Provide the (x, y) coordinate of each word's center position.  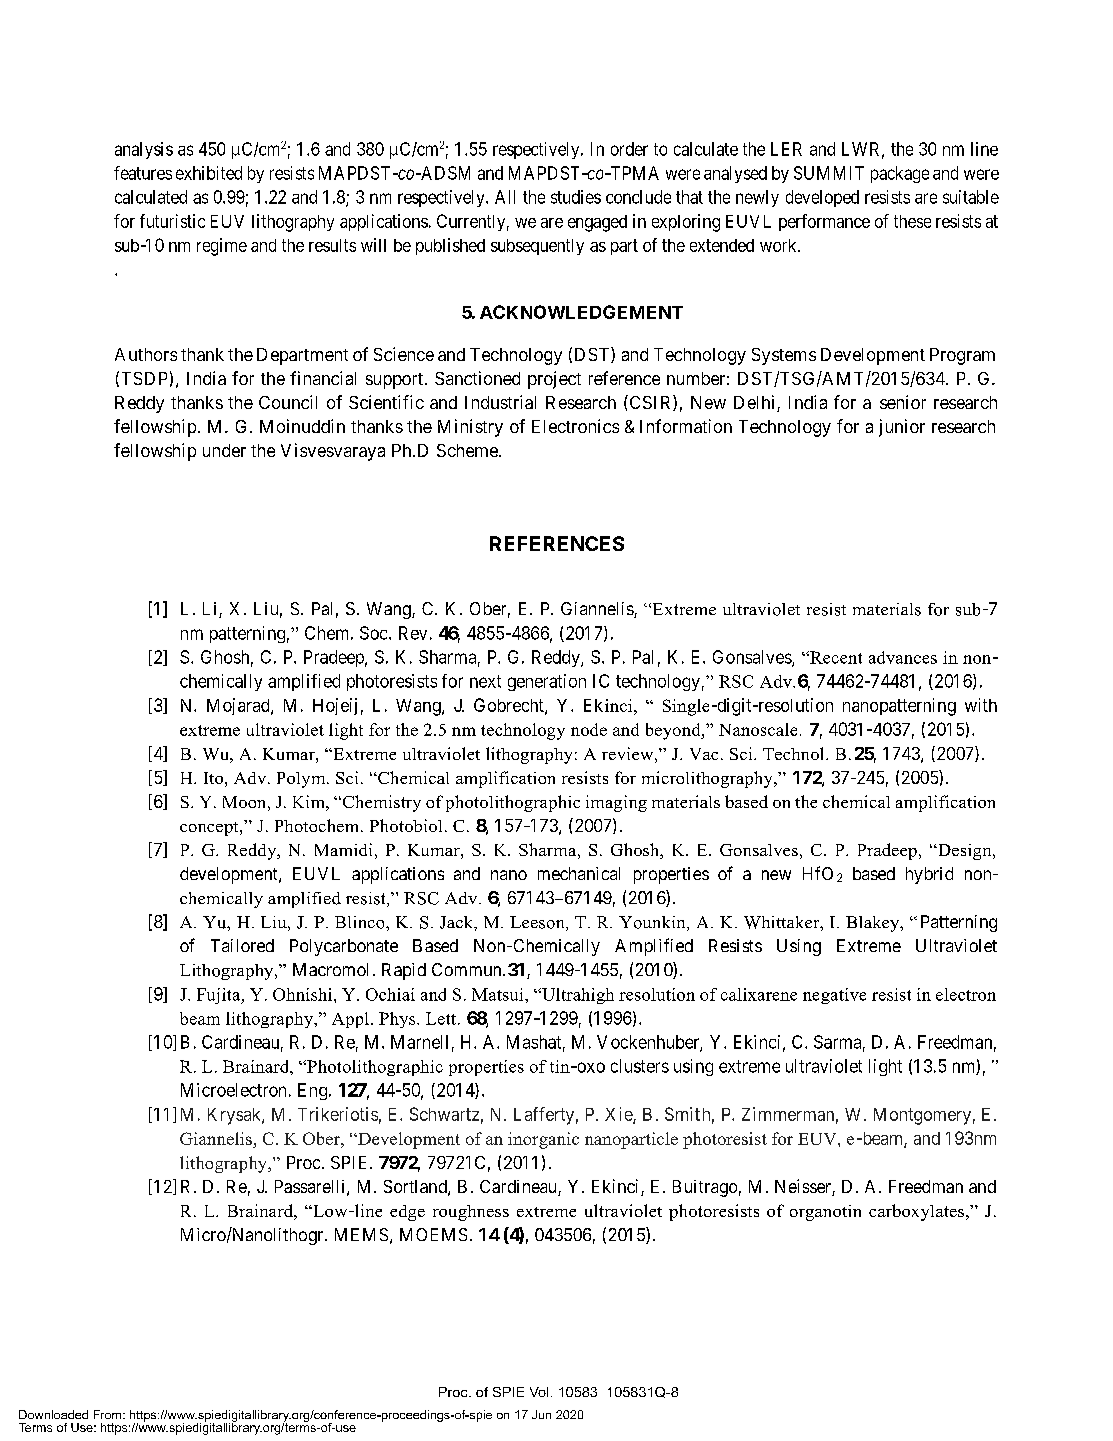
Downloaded (53, 1414)
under (224, 450)
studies (576, 197)
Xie (619, 1115)
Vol (539, 1392)
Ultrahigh (577, 996)
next (485, 681)
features (143, 173)
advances (903, 657)
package (900, 174)
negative (834, 996)
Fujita (220, 996)
